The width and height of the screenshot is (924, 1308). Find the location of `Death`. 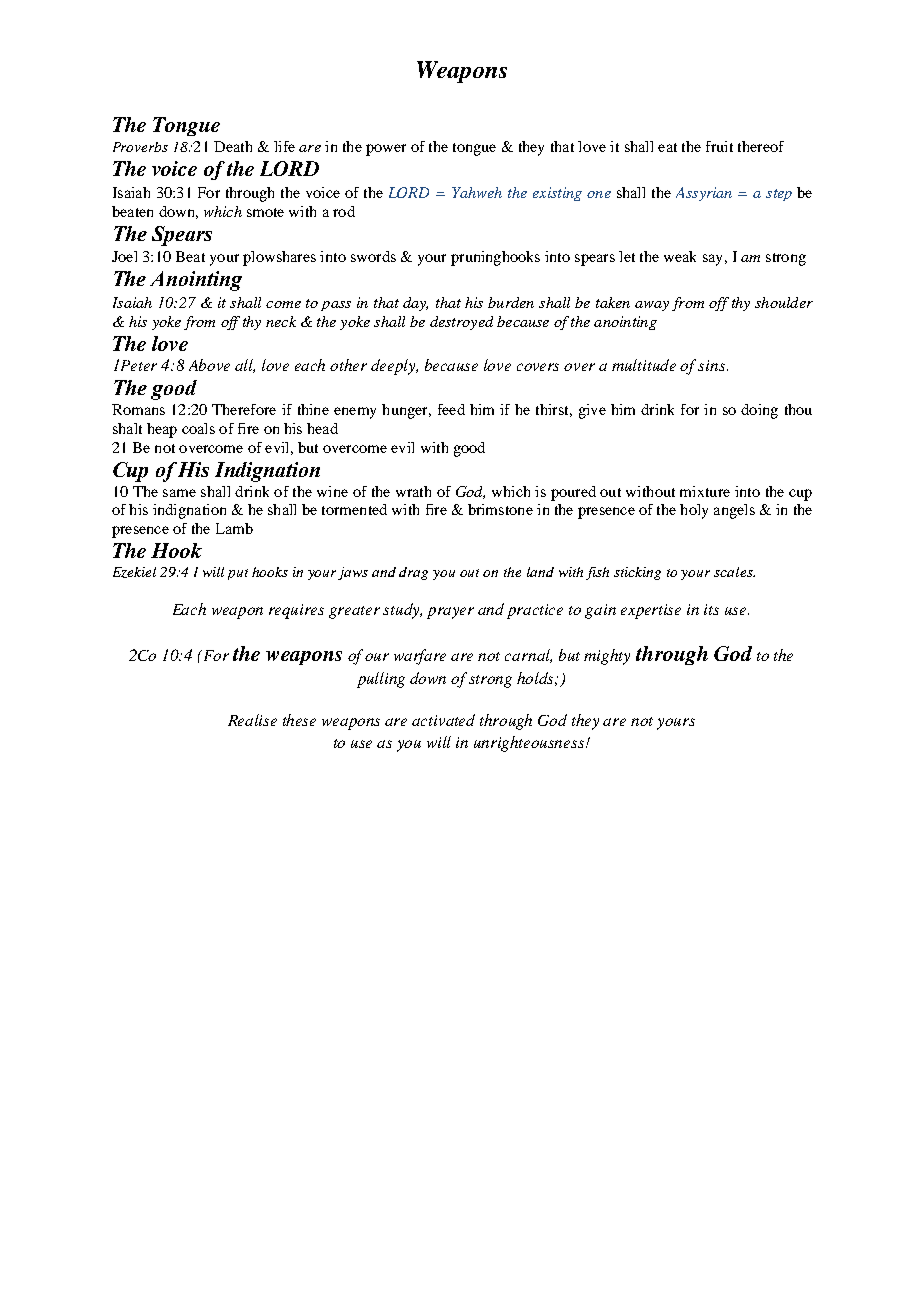

Death is located at coordinates (233, 146).
